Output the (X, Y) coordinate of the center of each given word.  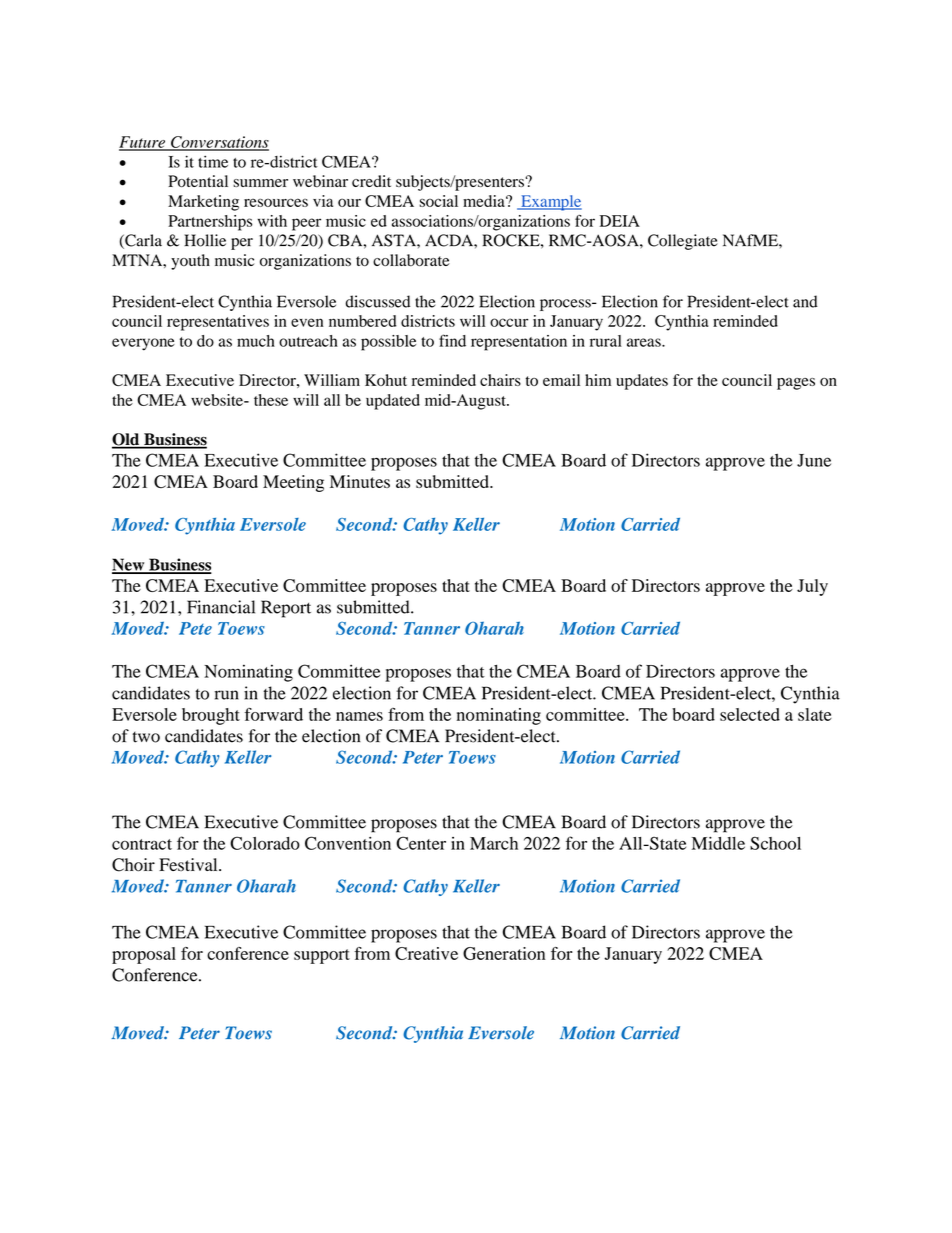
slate (815, 714)
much (256, 341)
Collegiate (683, 242)
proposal (144, 955)
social (438, 201)
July (812, 587)
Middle (718, 843)
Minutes (360, 481)
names (359, 716)
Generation (504, 953)
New (129, 565)
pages (796, 384)
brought (211, 716)
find (452, 340)
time (213, 161)
